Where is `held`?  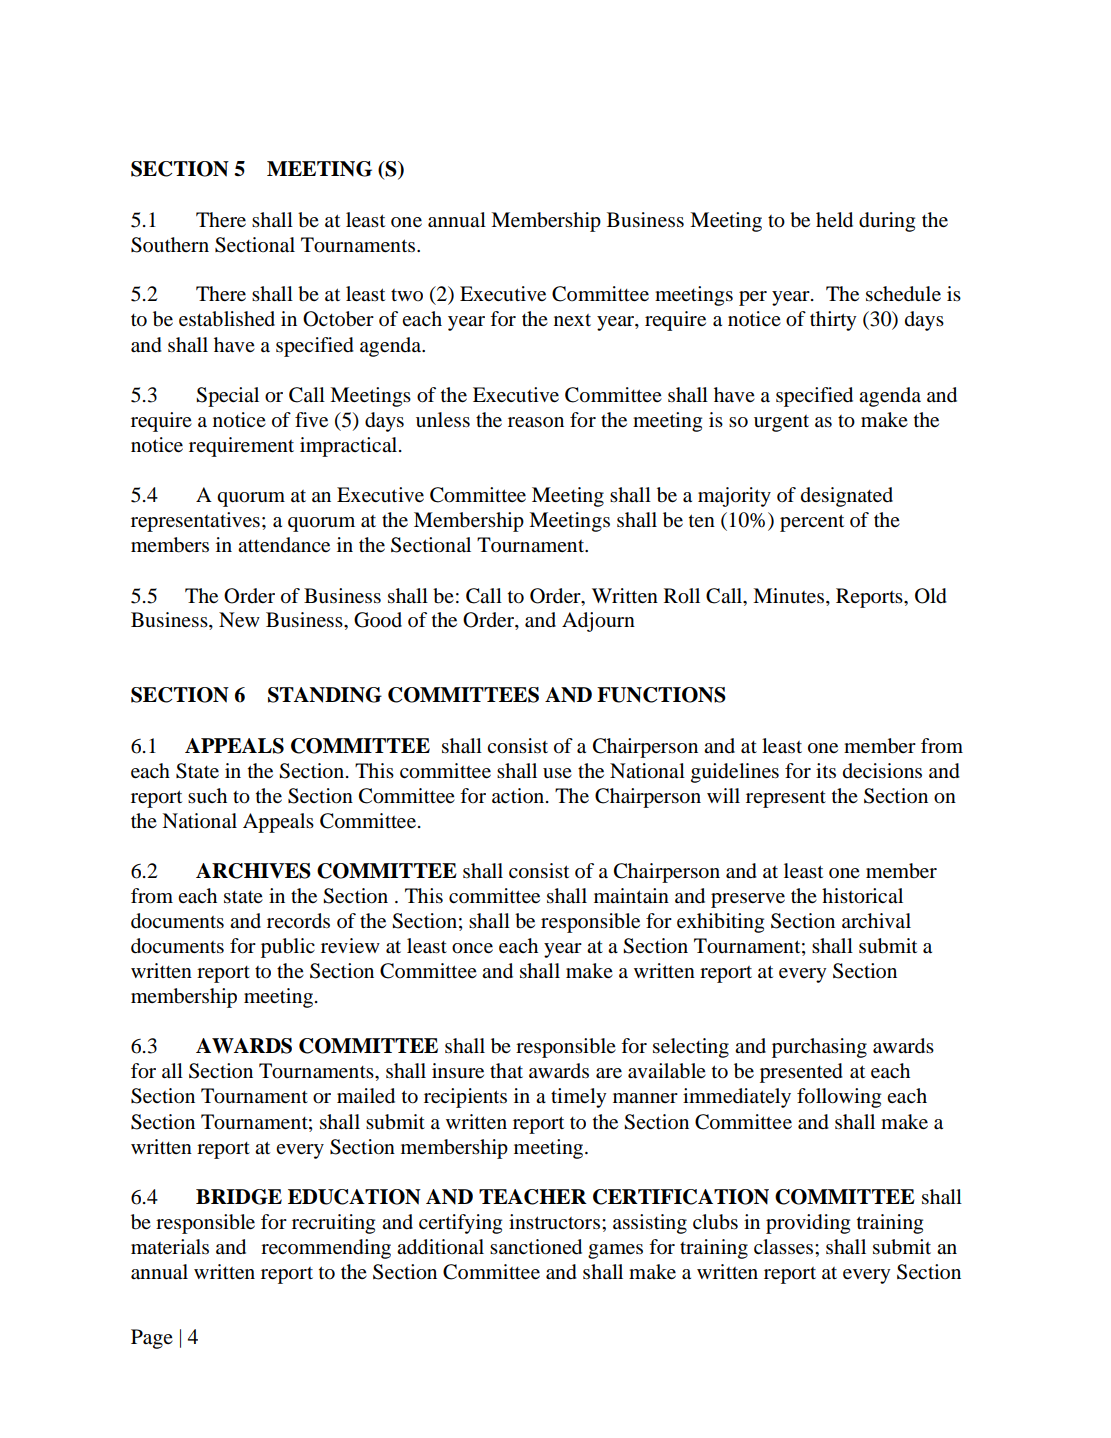 held is located at coordinates (834, 220).
